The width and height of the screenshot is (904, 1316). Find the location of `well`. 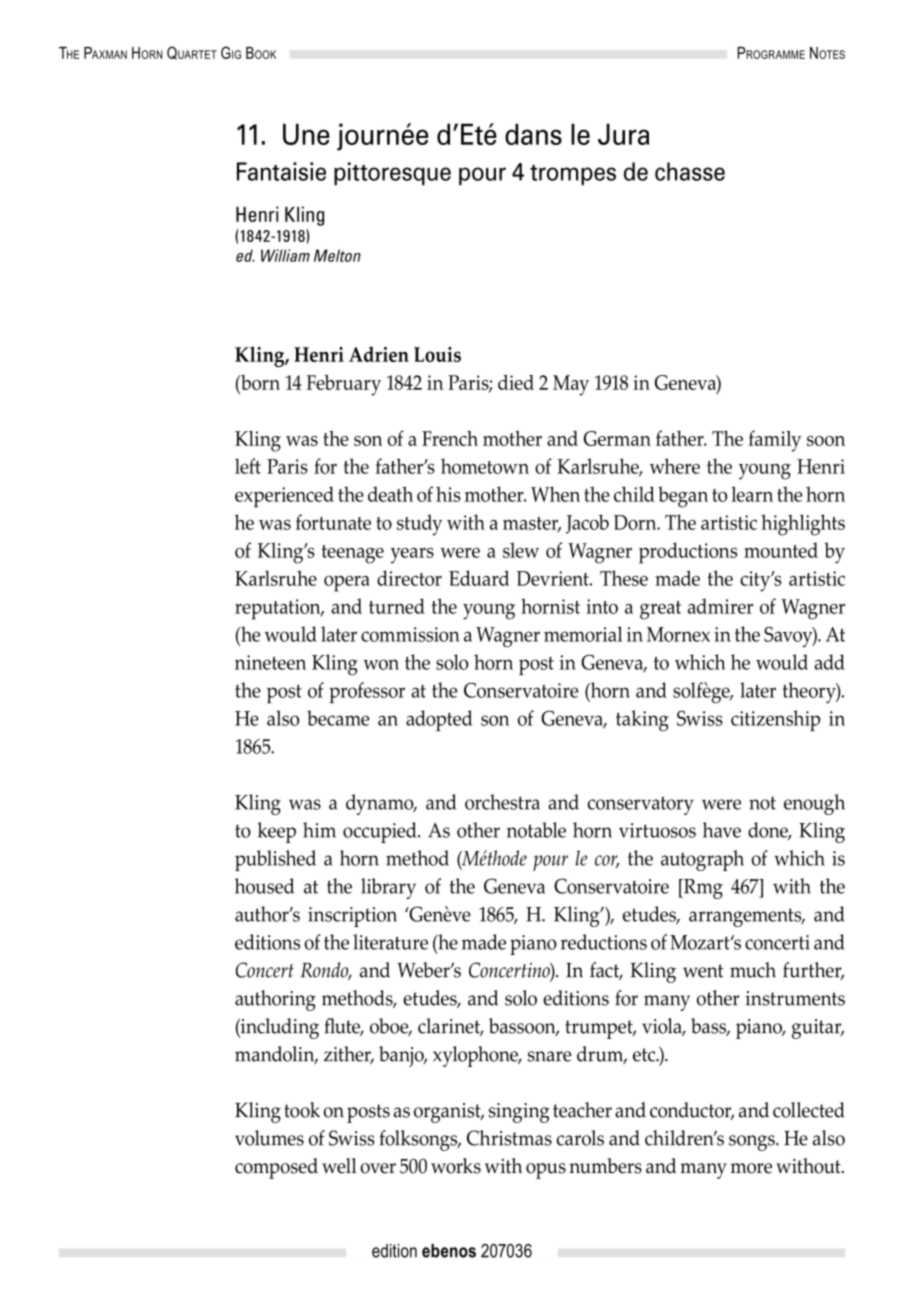

well is located at coordinates (339, 1166).
